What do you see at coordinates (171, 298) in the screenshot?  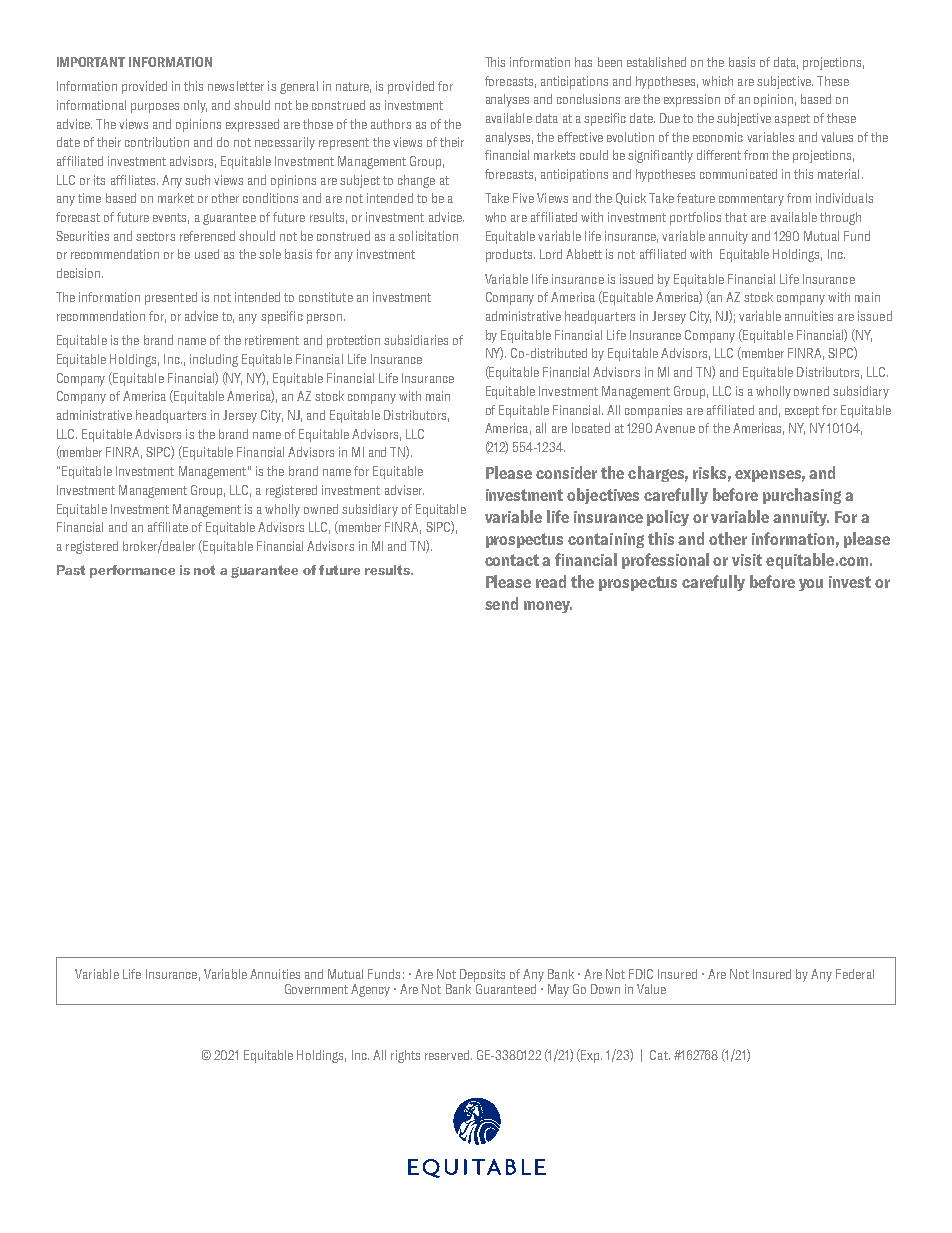 I see `presented` at bounding box center [171, 298].
